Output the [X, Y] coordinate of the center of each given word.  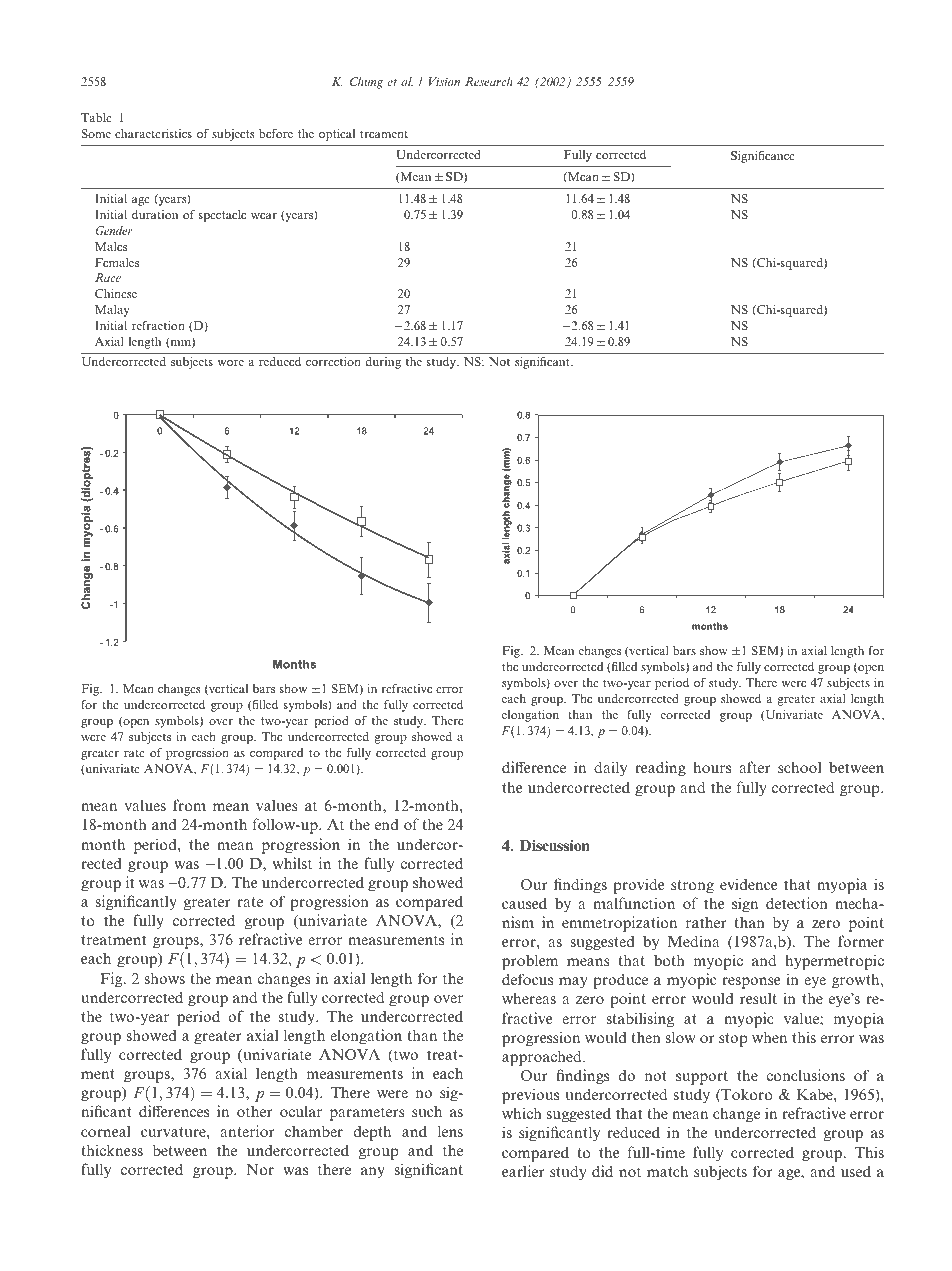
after [755, 767]
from [189, 805]
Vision [444, 81]
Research [489, 81]
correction [333, 361]
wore [230, 363]
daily [610, 769]
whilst [292, 863]
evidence [748, 884]
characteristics [153, 133]
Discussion [555, 845]
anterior [247, 1131]
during [383, 363]
